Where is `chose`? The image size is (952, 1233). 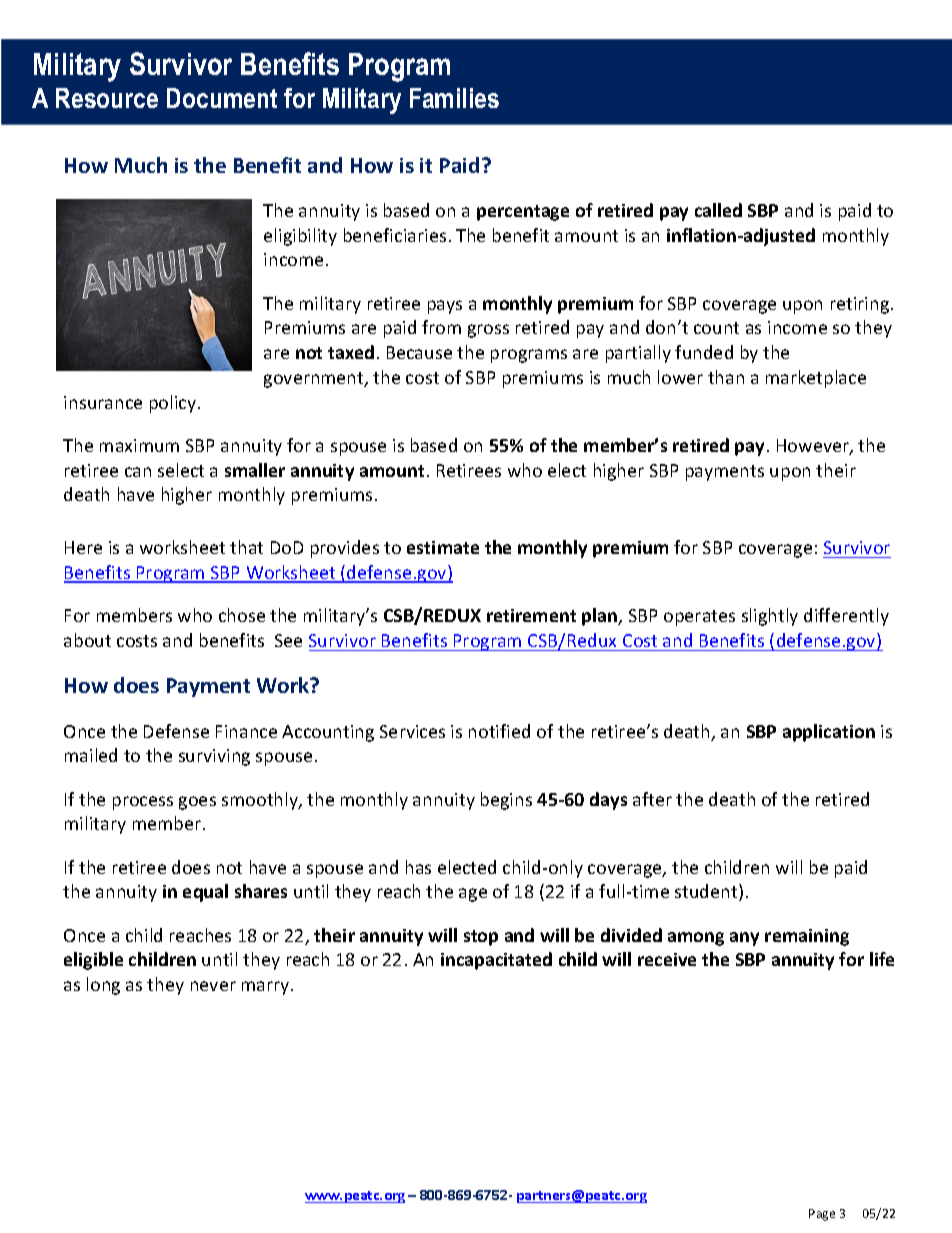 chose is located at coordinates (242, 615).
